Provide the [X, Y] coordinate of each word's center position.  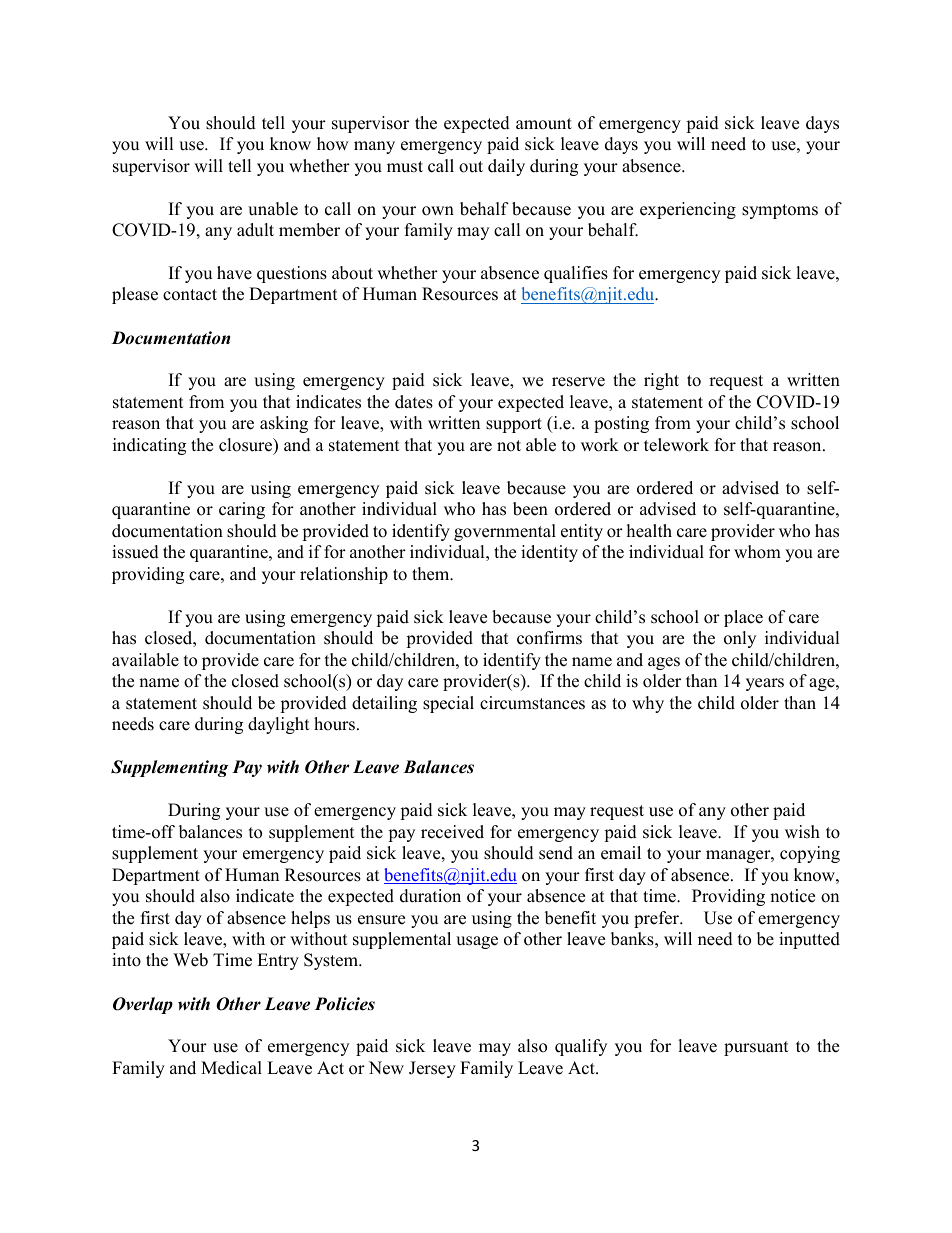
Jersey [432, 1069]
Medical [231, 1068]
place [743, 618]
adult [255, 230]
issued [135, 552]
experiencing [688, 210]
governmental [505, 532]
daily [506, 167]
